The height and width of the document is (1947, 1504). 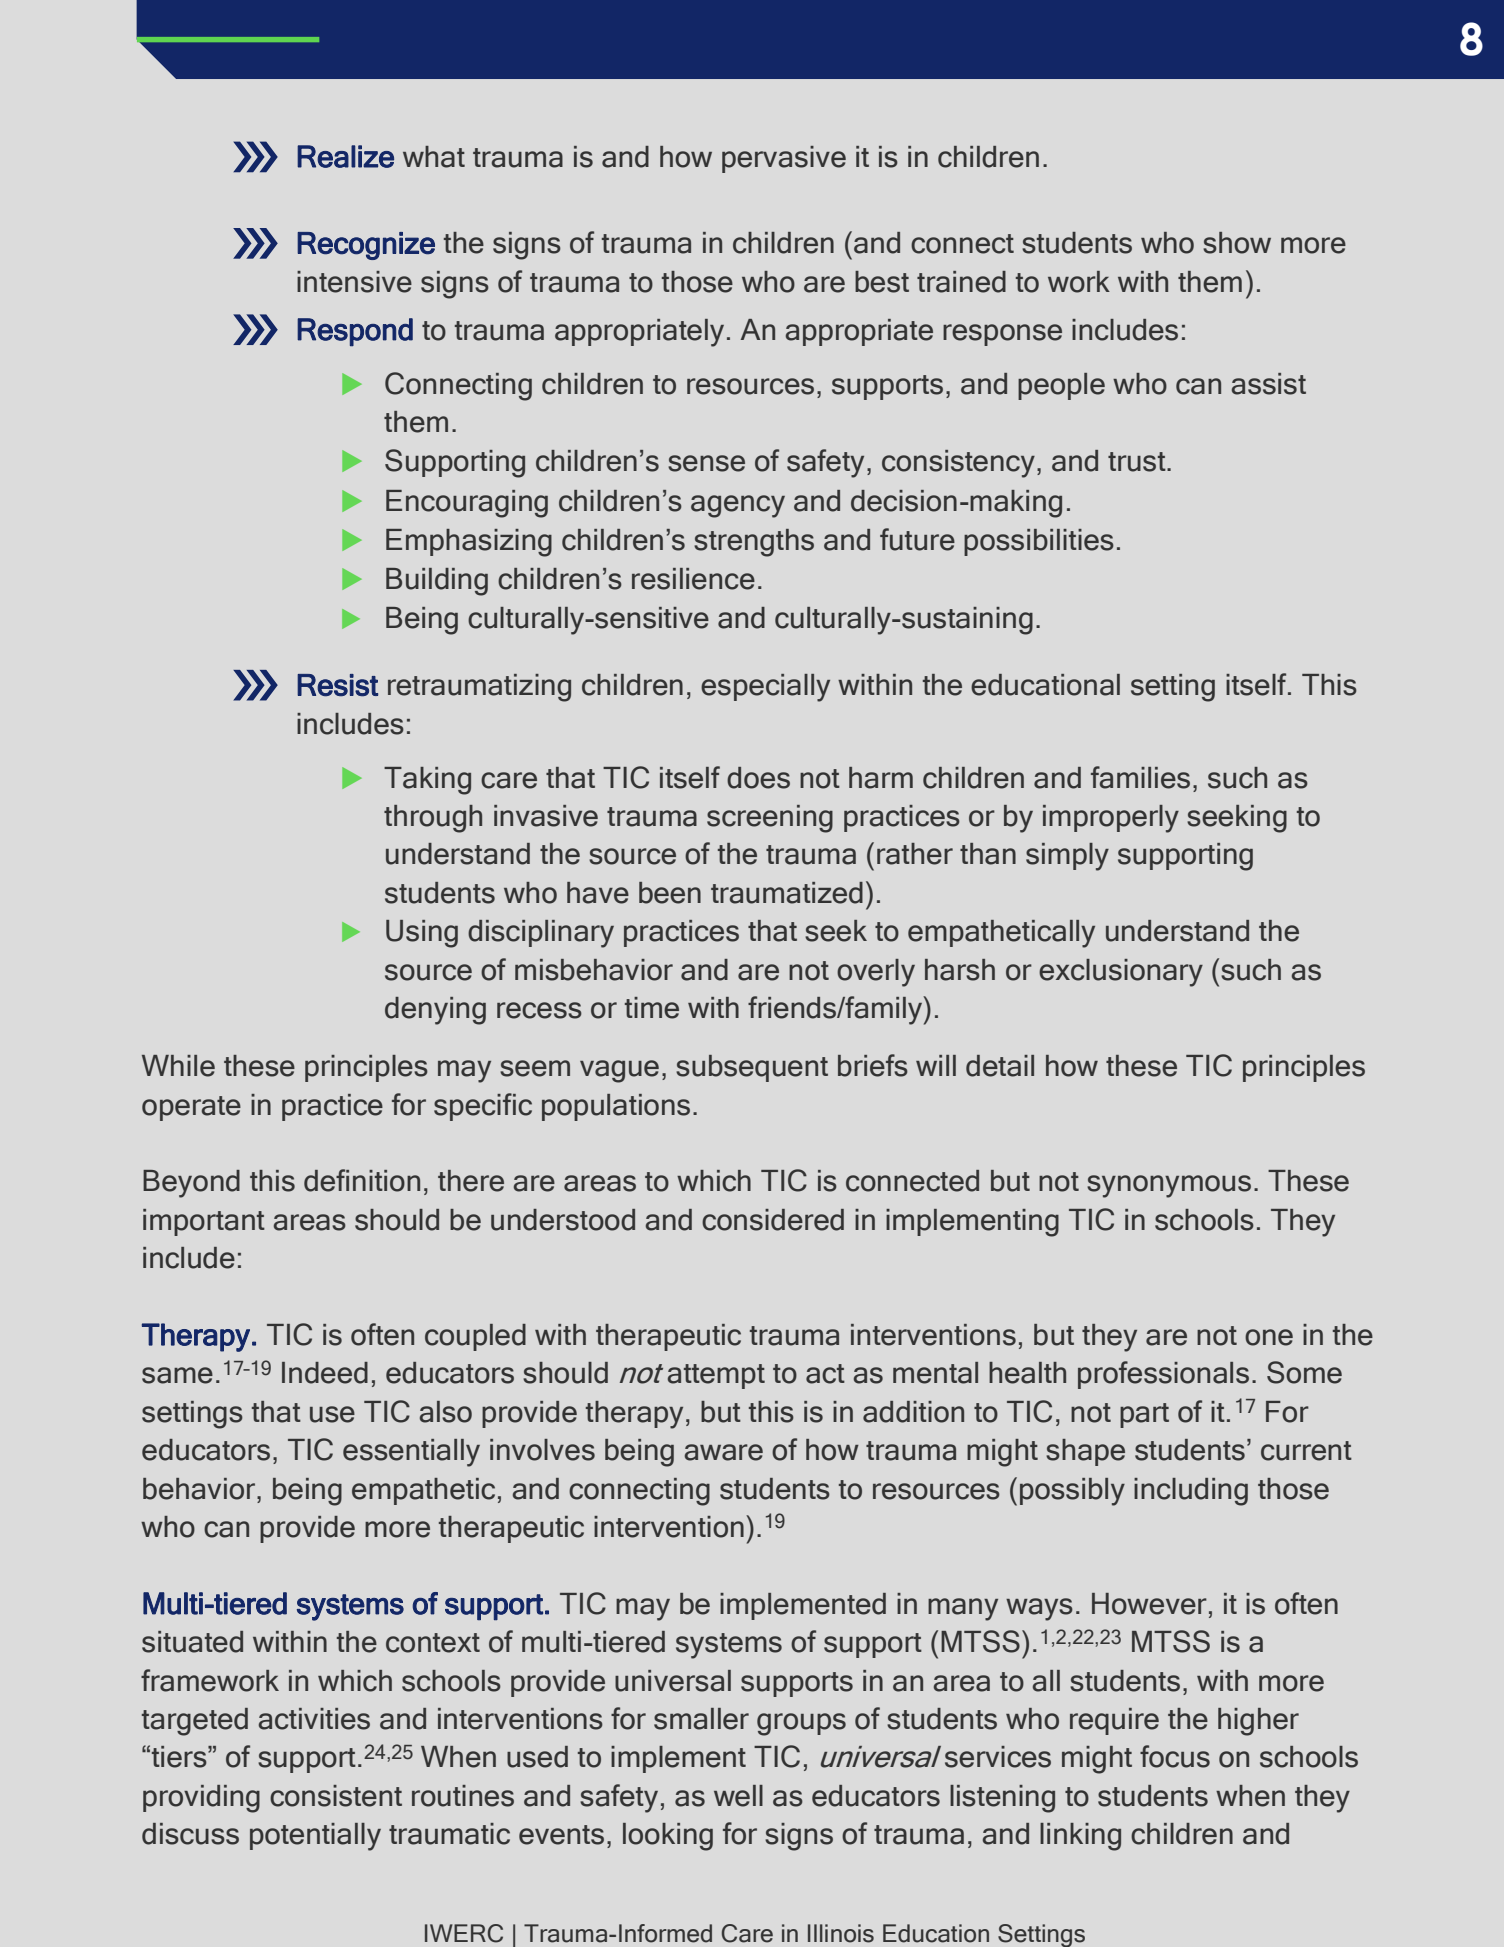 What do you see at coordinates (366, 246) in the document?
I see `Recognize` at bounding box center [366, 246].
